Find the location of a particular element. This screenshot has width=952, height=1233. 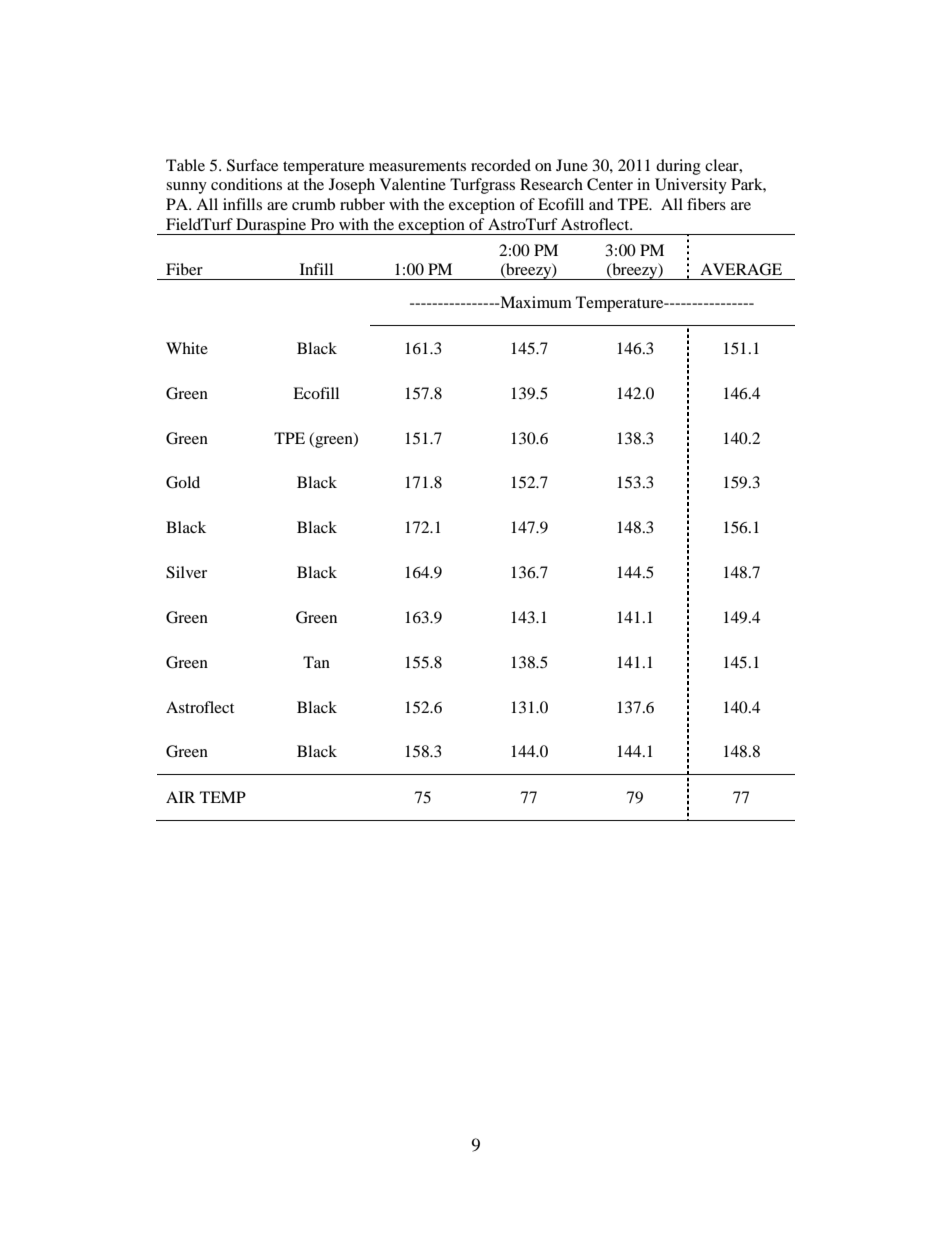

Tan is located at coordinates (316, 662).
